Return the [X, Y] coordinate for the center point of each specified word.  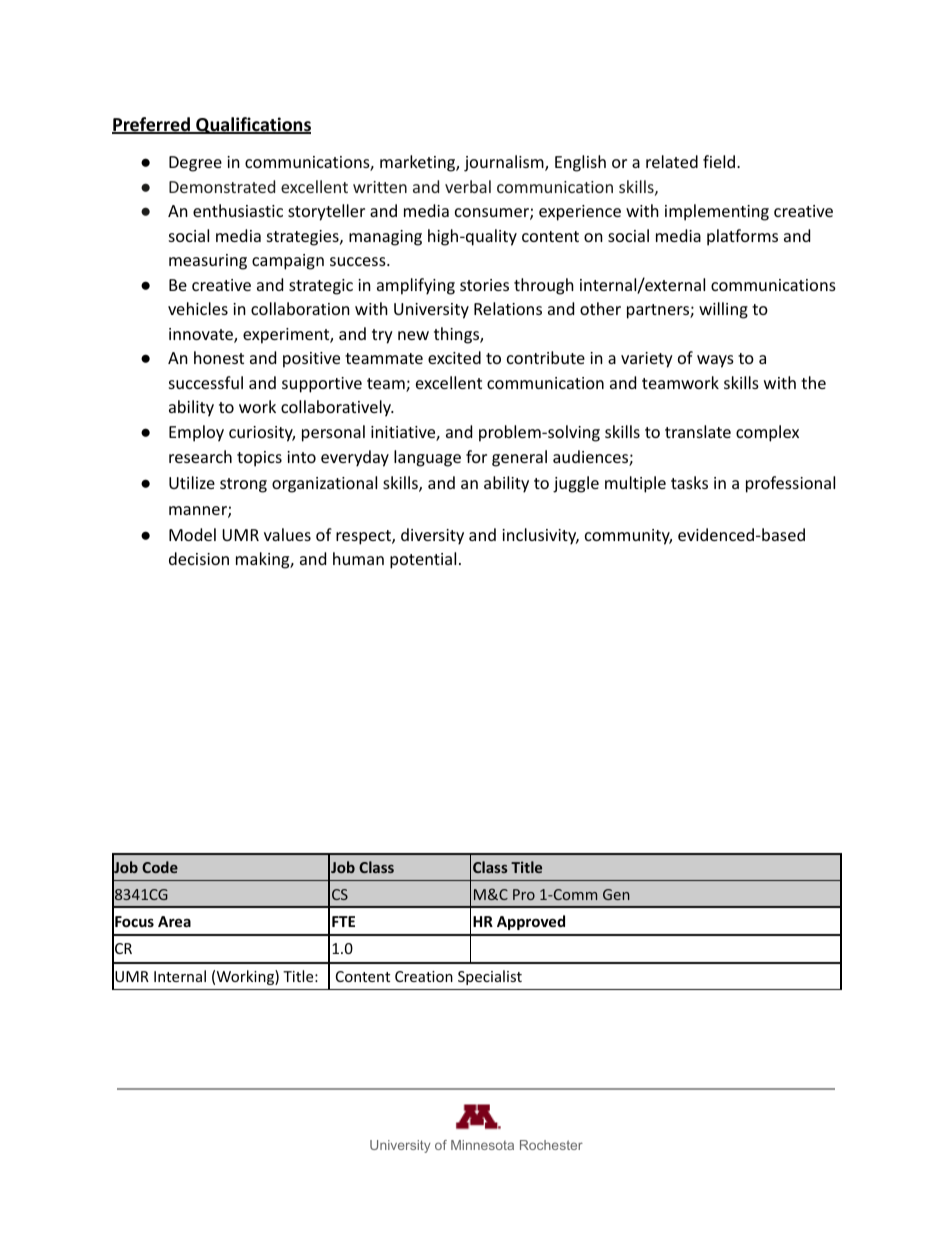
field [719, 161]
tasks [689, 482]
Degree [195, 164]
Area [174, 921]
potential [423, 560]
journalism [505, 163]
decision [199, 558]
